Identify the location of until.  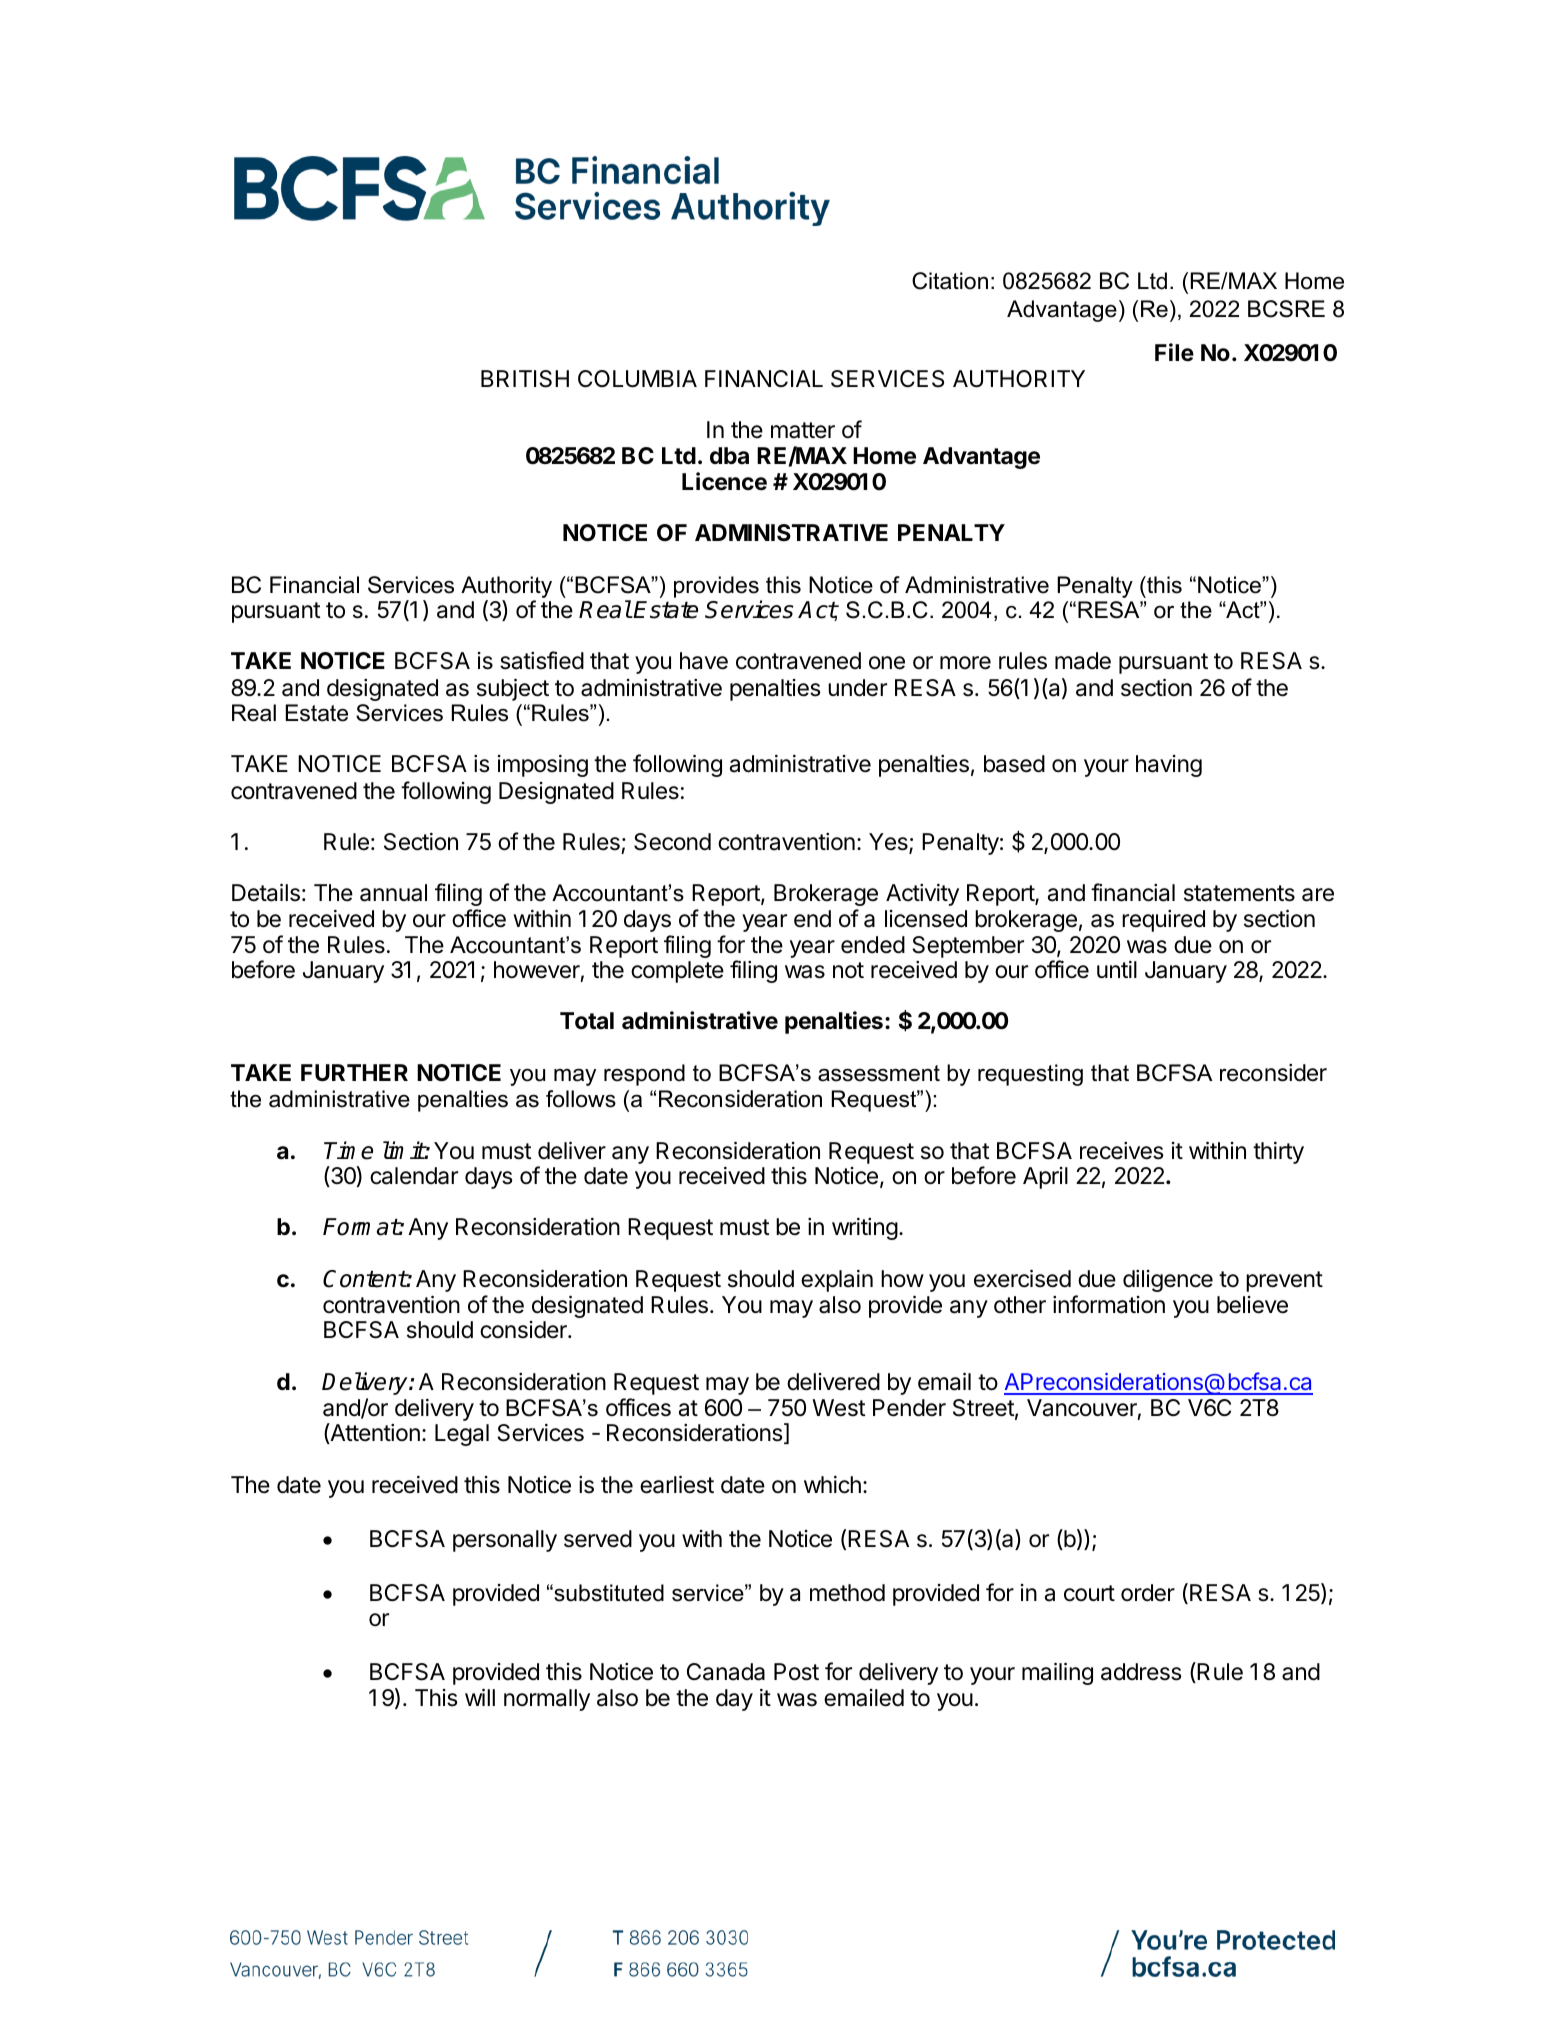
(1117, 969).
